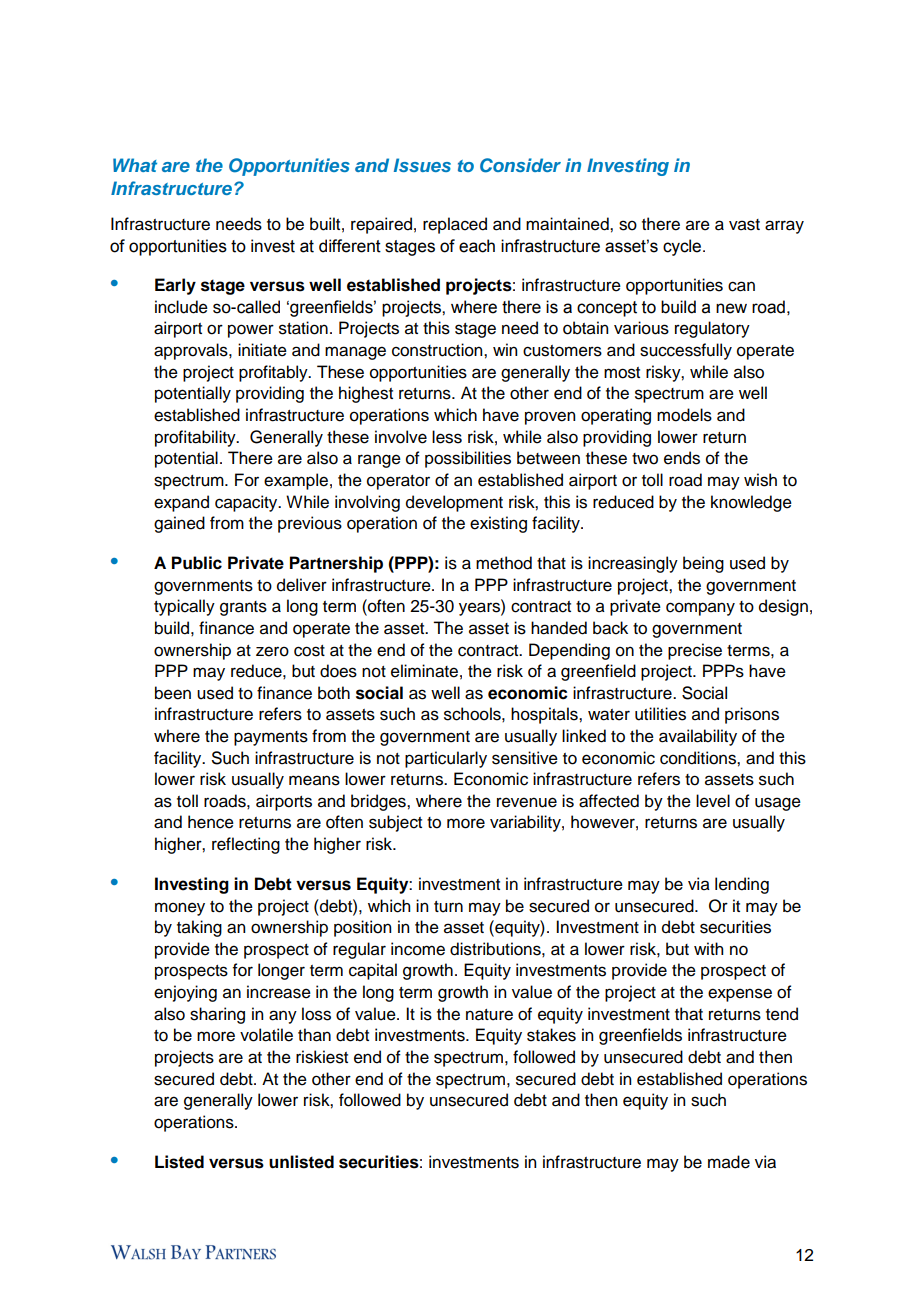 The image size is (924, 1308). Describe the element at coordinates (751, 503) in the image. I see `knowledge` at that location.
